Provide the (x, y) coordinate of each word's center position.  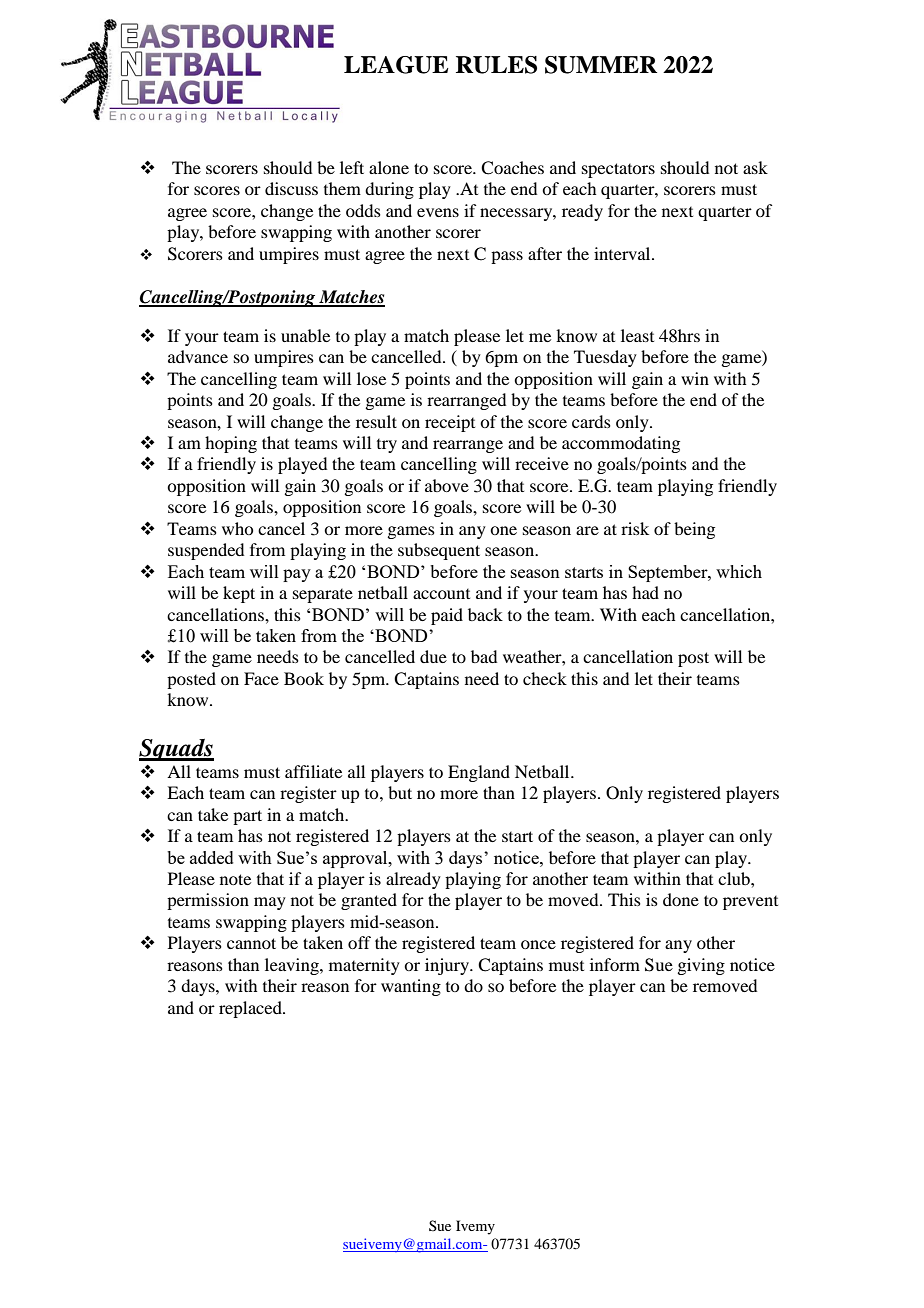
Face (261, 678)
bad (484, 656)
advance (198, 356)
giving (701, 966)
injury (448, 966)
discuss (291, 188)
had (645, 592)
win (695, 378)
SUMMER (601, 65)
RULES (496, 65)
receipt (450, 423)
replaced (251, 1009)
